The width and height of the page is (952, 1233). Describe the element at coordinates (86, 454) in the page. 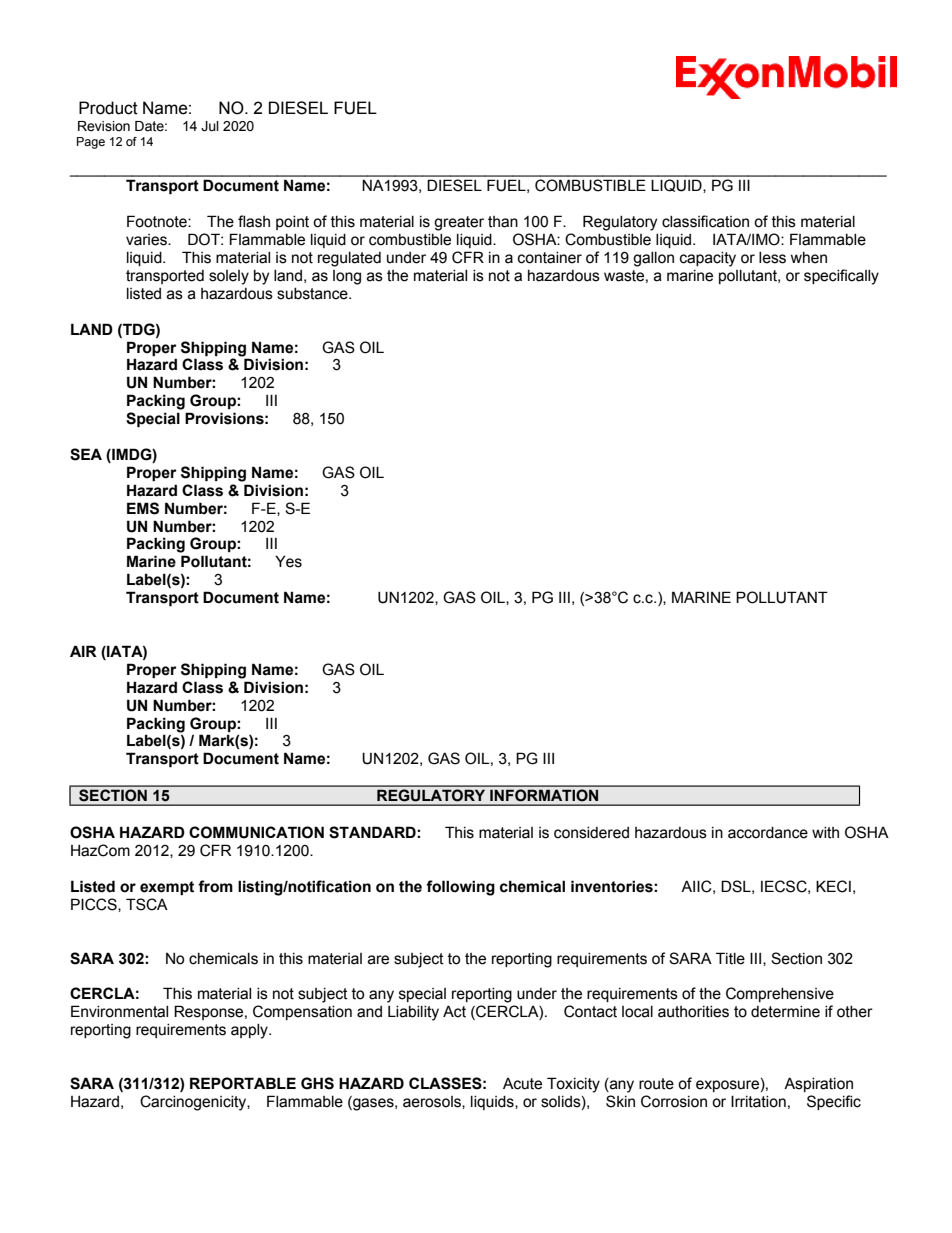

I see `SEA` at that location.
